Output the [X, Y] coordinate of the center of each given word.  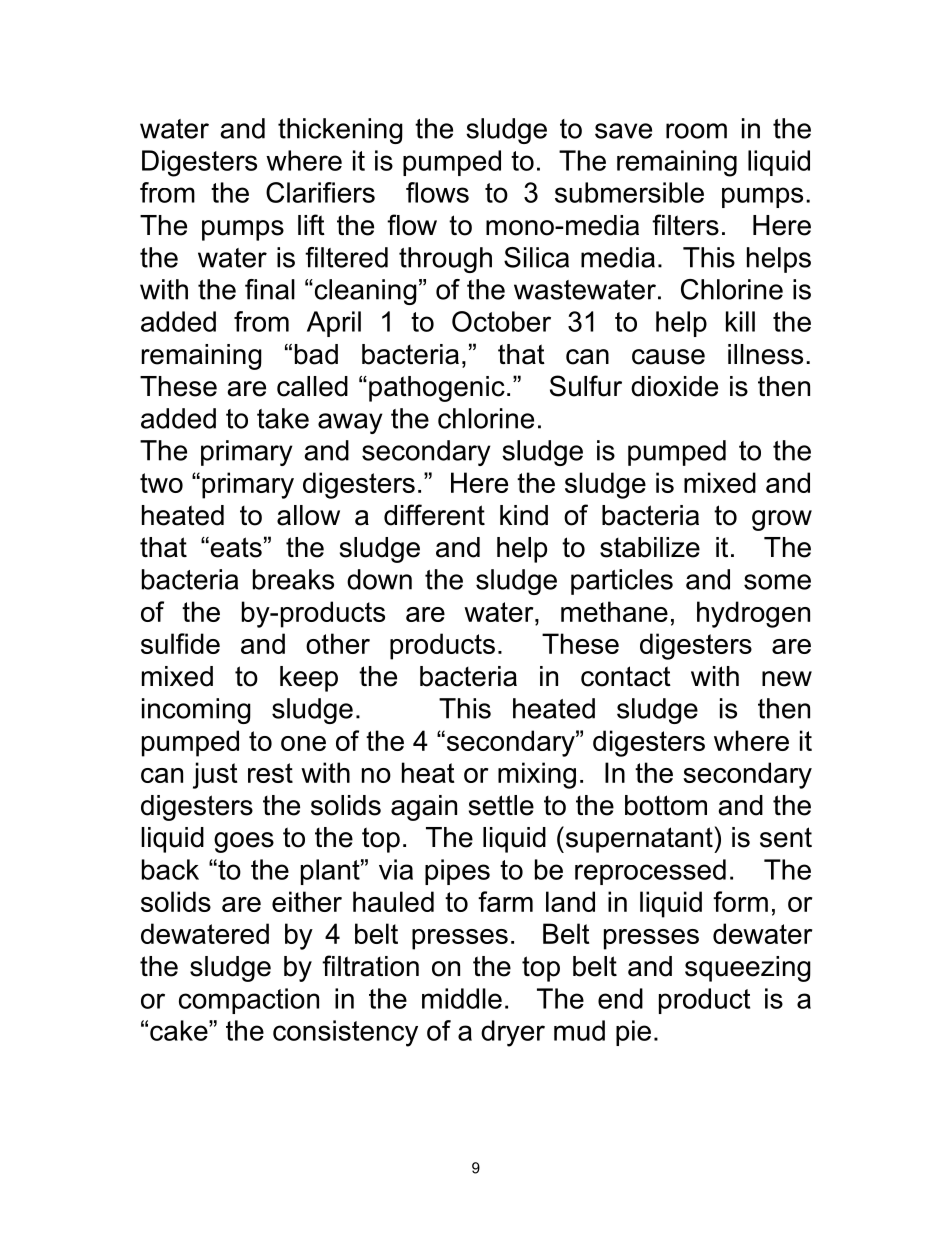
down [379, 579]
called [312, 386]
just [215, 775]
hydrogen [753, 614]
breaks [293, 579]
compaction [249, 1001]
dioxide [674, 386]
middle [462, 998]
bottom [666, 805]
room [696, 131]
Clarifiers [320, 192]
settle [501, 805]
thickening [340, 131]
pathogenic [437, 389]
